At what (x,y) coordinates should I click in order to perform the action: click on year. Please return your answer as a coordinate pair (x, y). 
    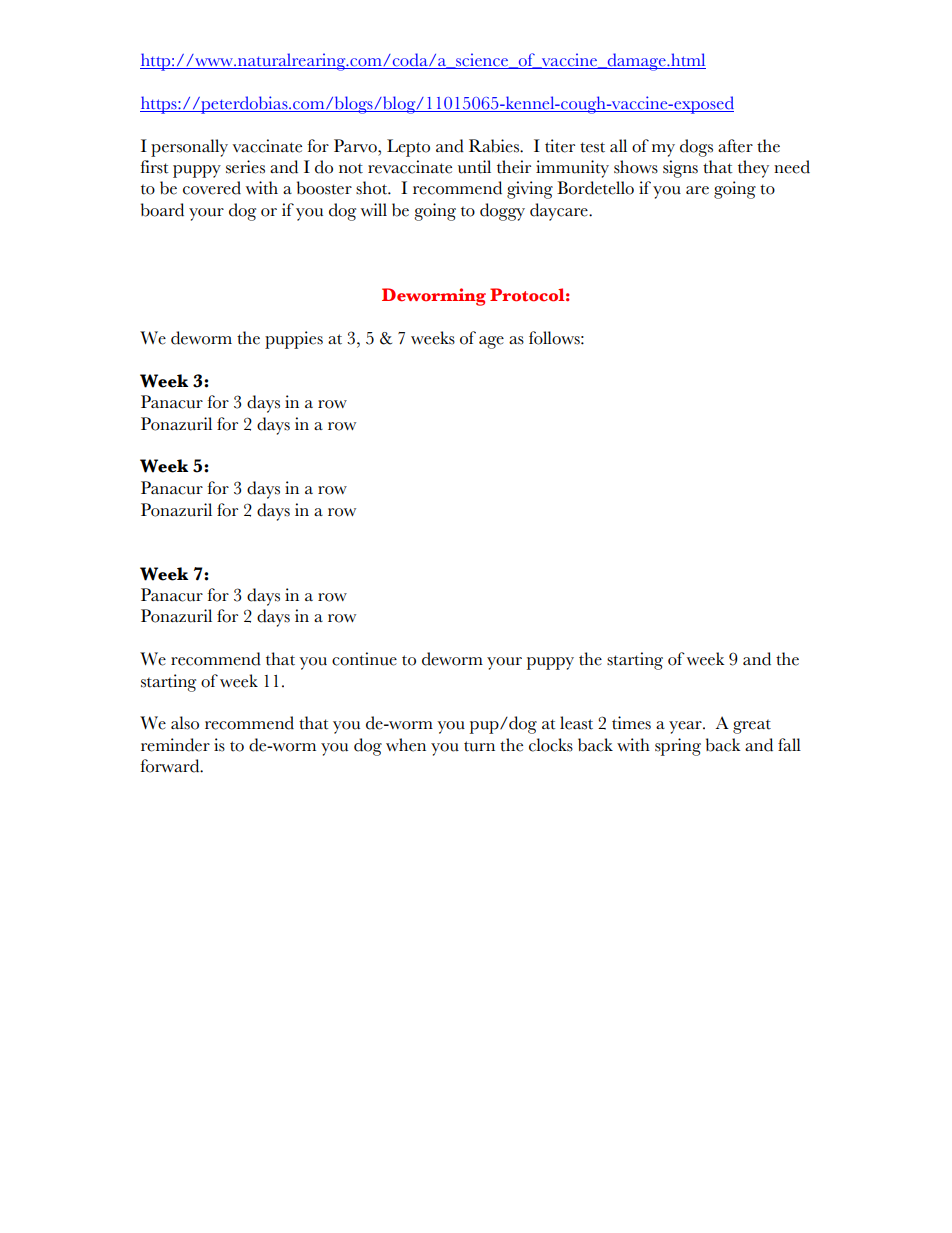
    Looking at the image, I should click on (686, 727).
